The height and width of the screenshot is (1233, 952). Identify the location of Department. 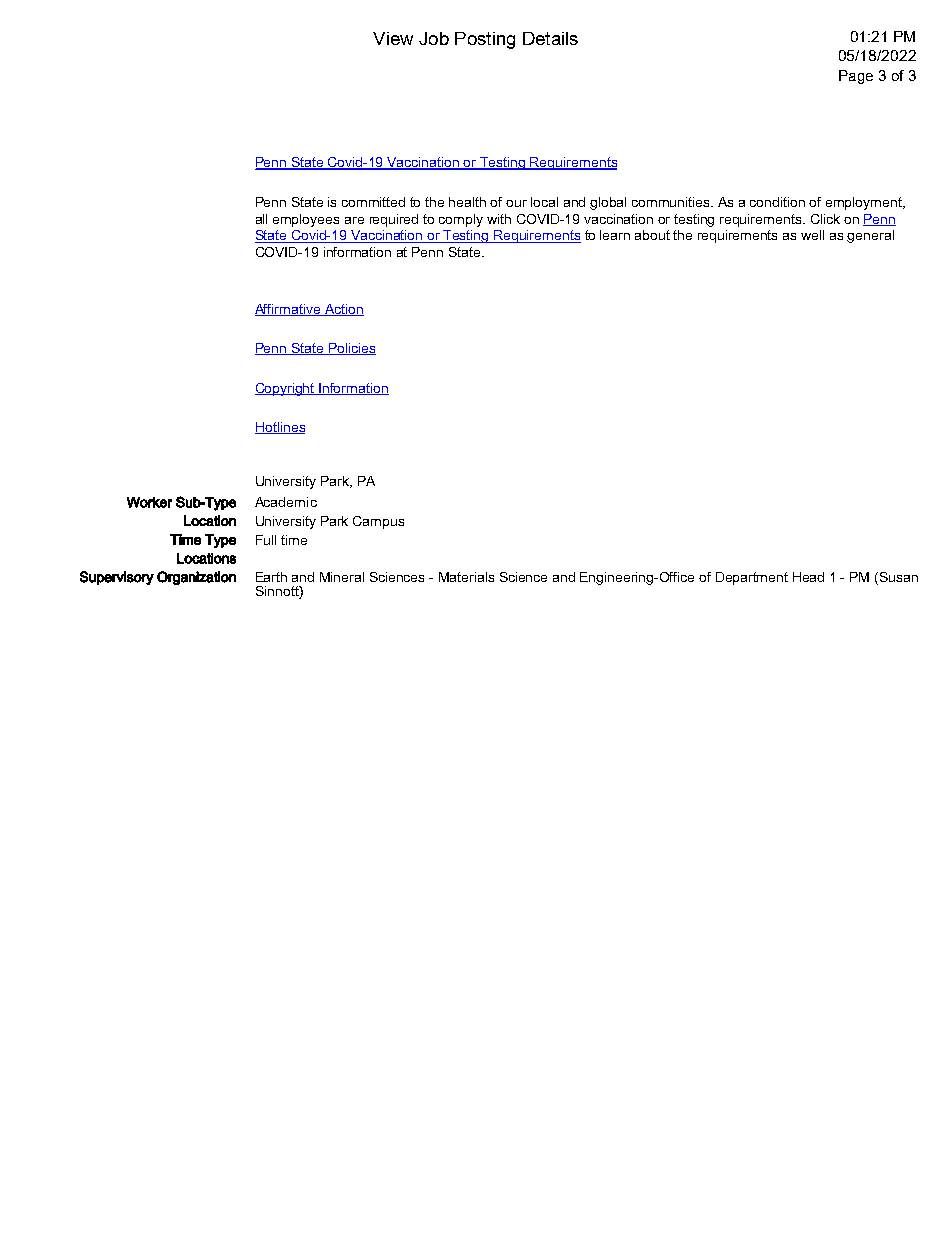
(752, 578).
